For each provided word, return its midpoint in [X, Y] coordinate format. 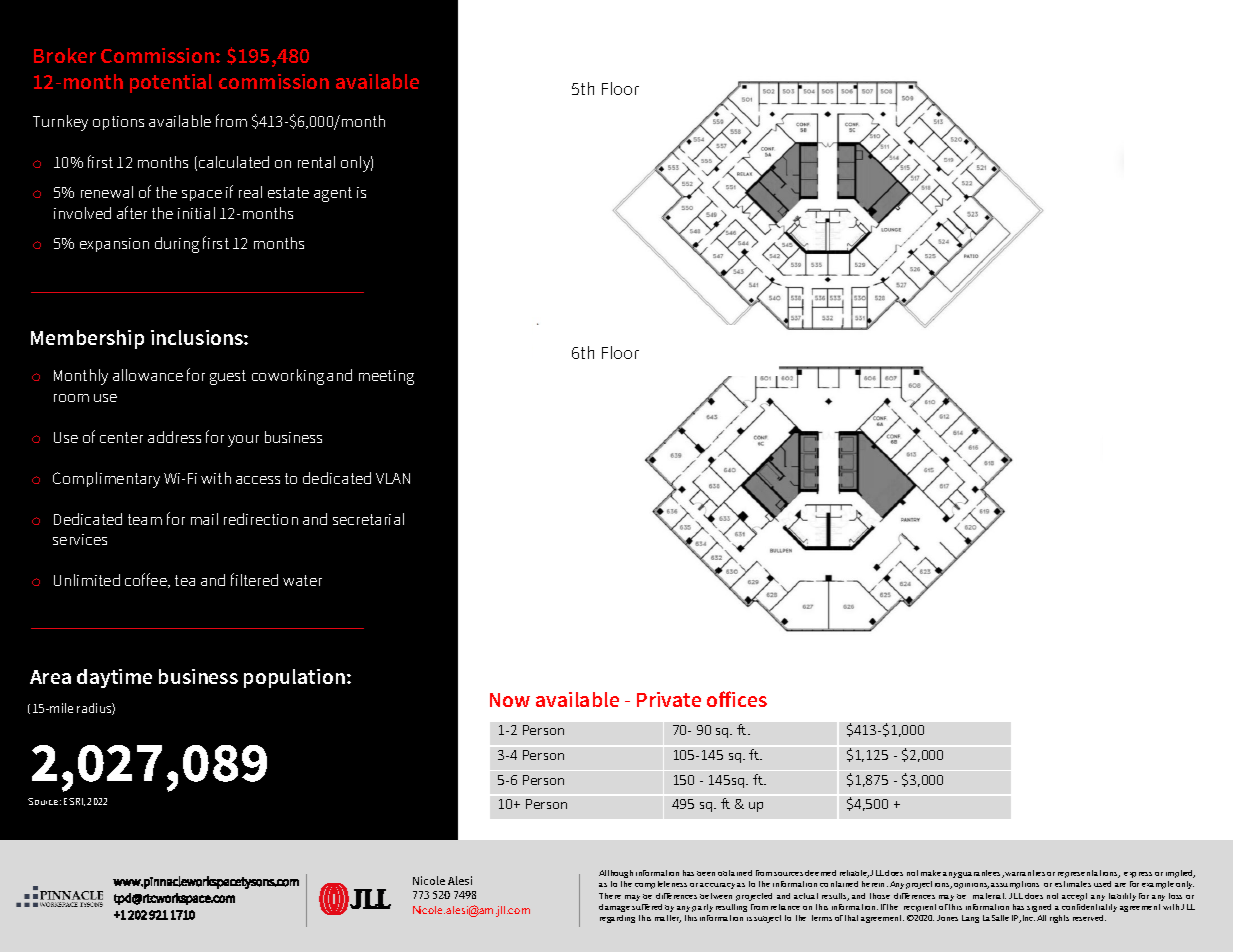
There [610, 896]
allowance [148, 375]
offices [737, 699]
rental [316, 162]
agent [333, 194]
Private [669, 699]
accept [1074, 897]
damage [614, 908]
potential [171, 83]
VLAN [393, 478]
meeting [386, 377]
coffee [147, 580]
